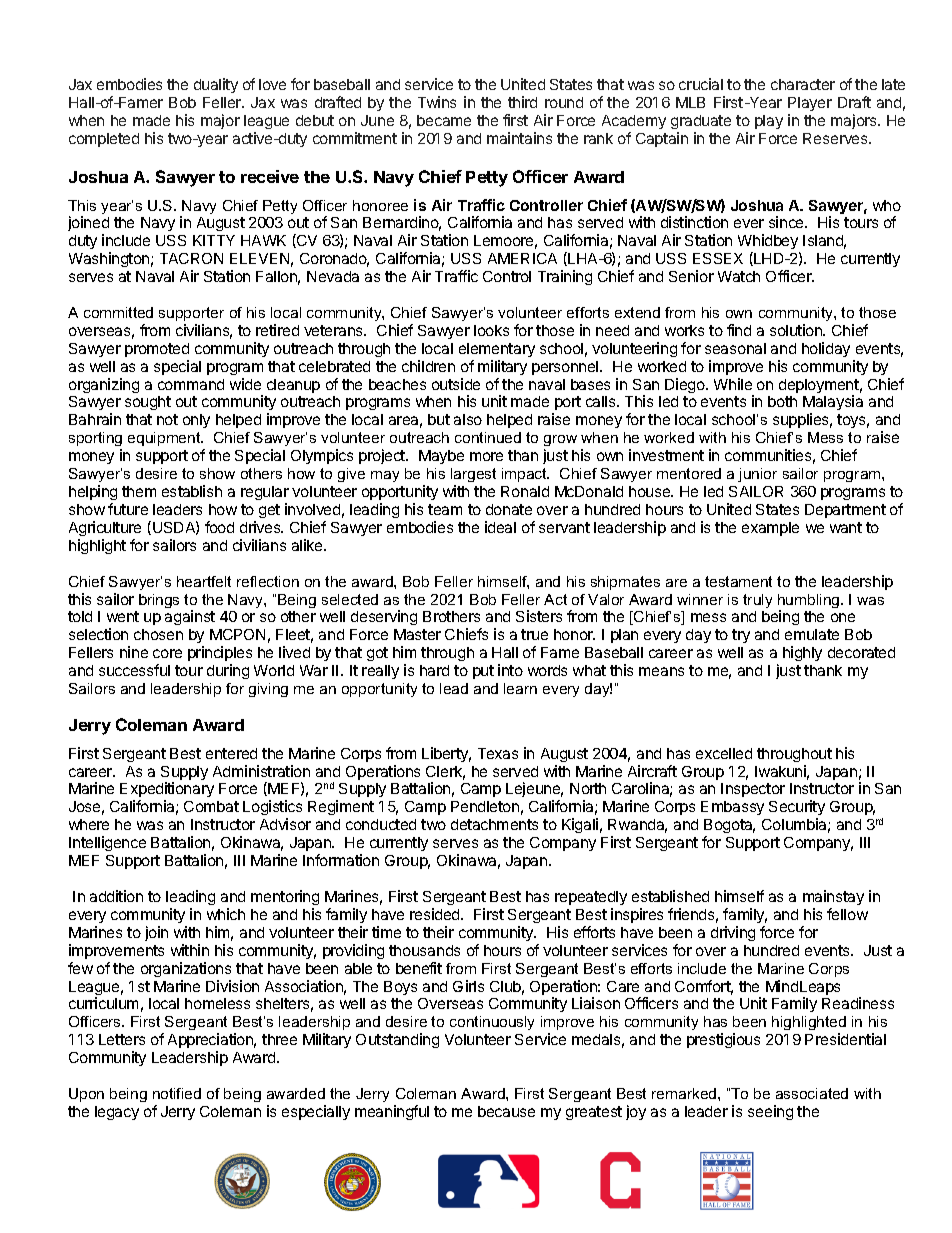 This screenshot has width=952, height=1233. What do you see at coordinates (491, 330) in the screenshot?
I see `looks` at bounding box center [491, 330].
